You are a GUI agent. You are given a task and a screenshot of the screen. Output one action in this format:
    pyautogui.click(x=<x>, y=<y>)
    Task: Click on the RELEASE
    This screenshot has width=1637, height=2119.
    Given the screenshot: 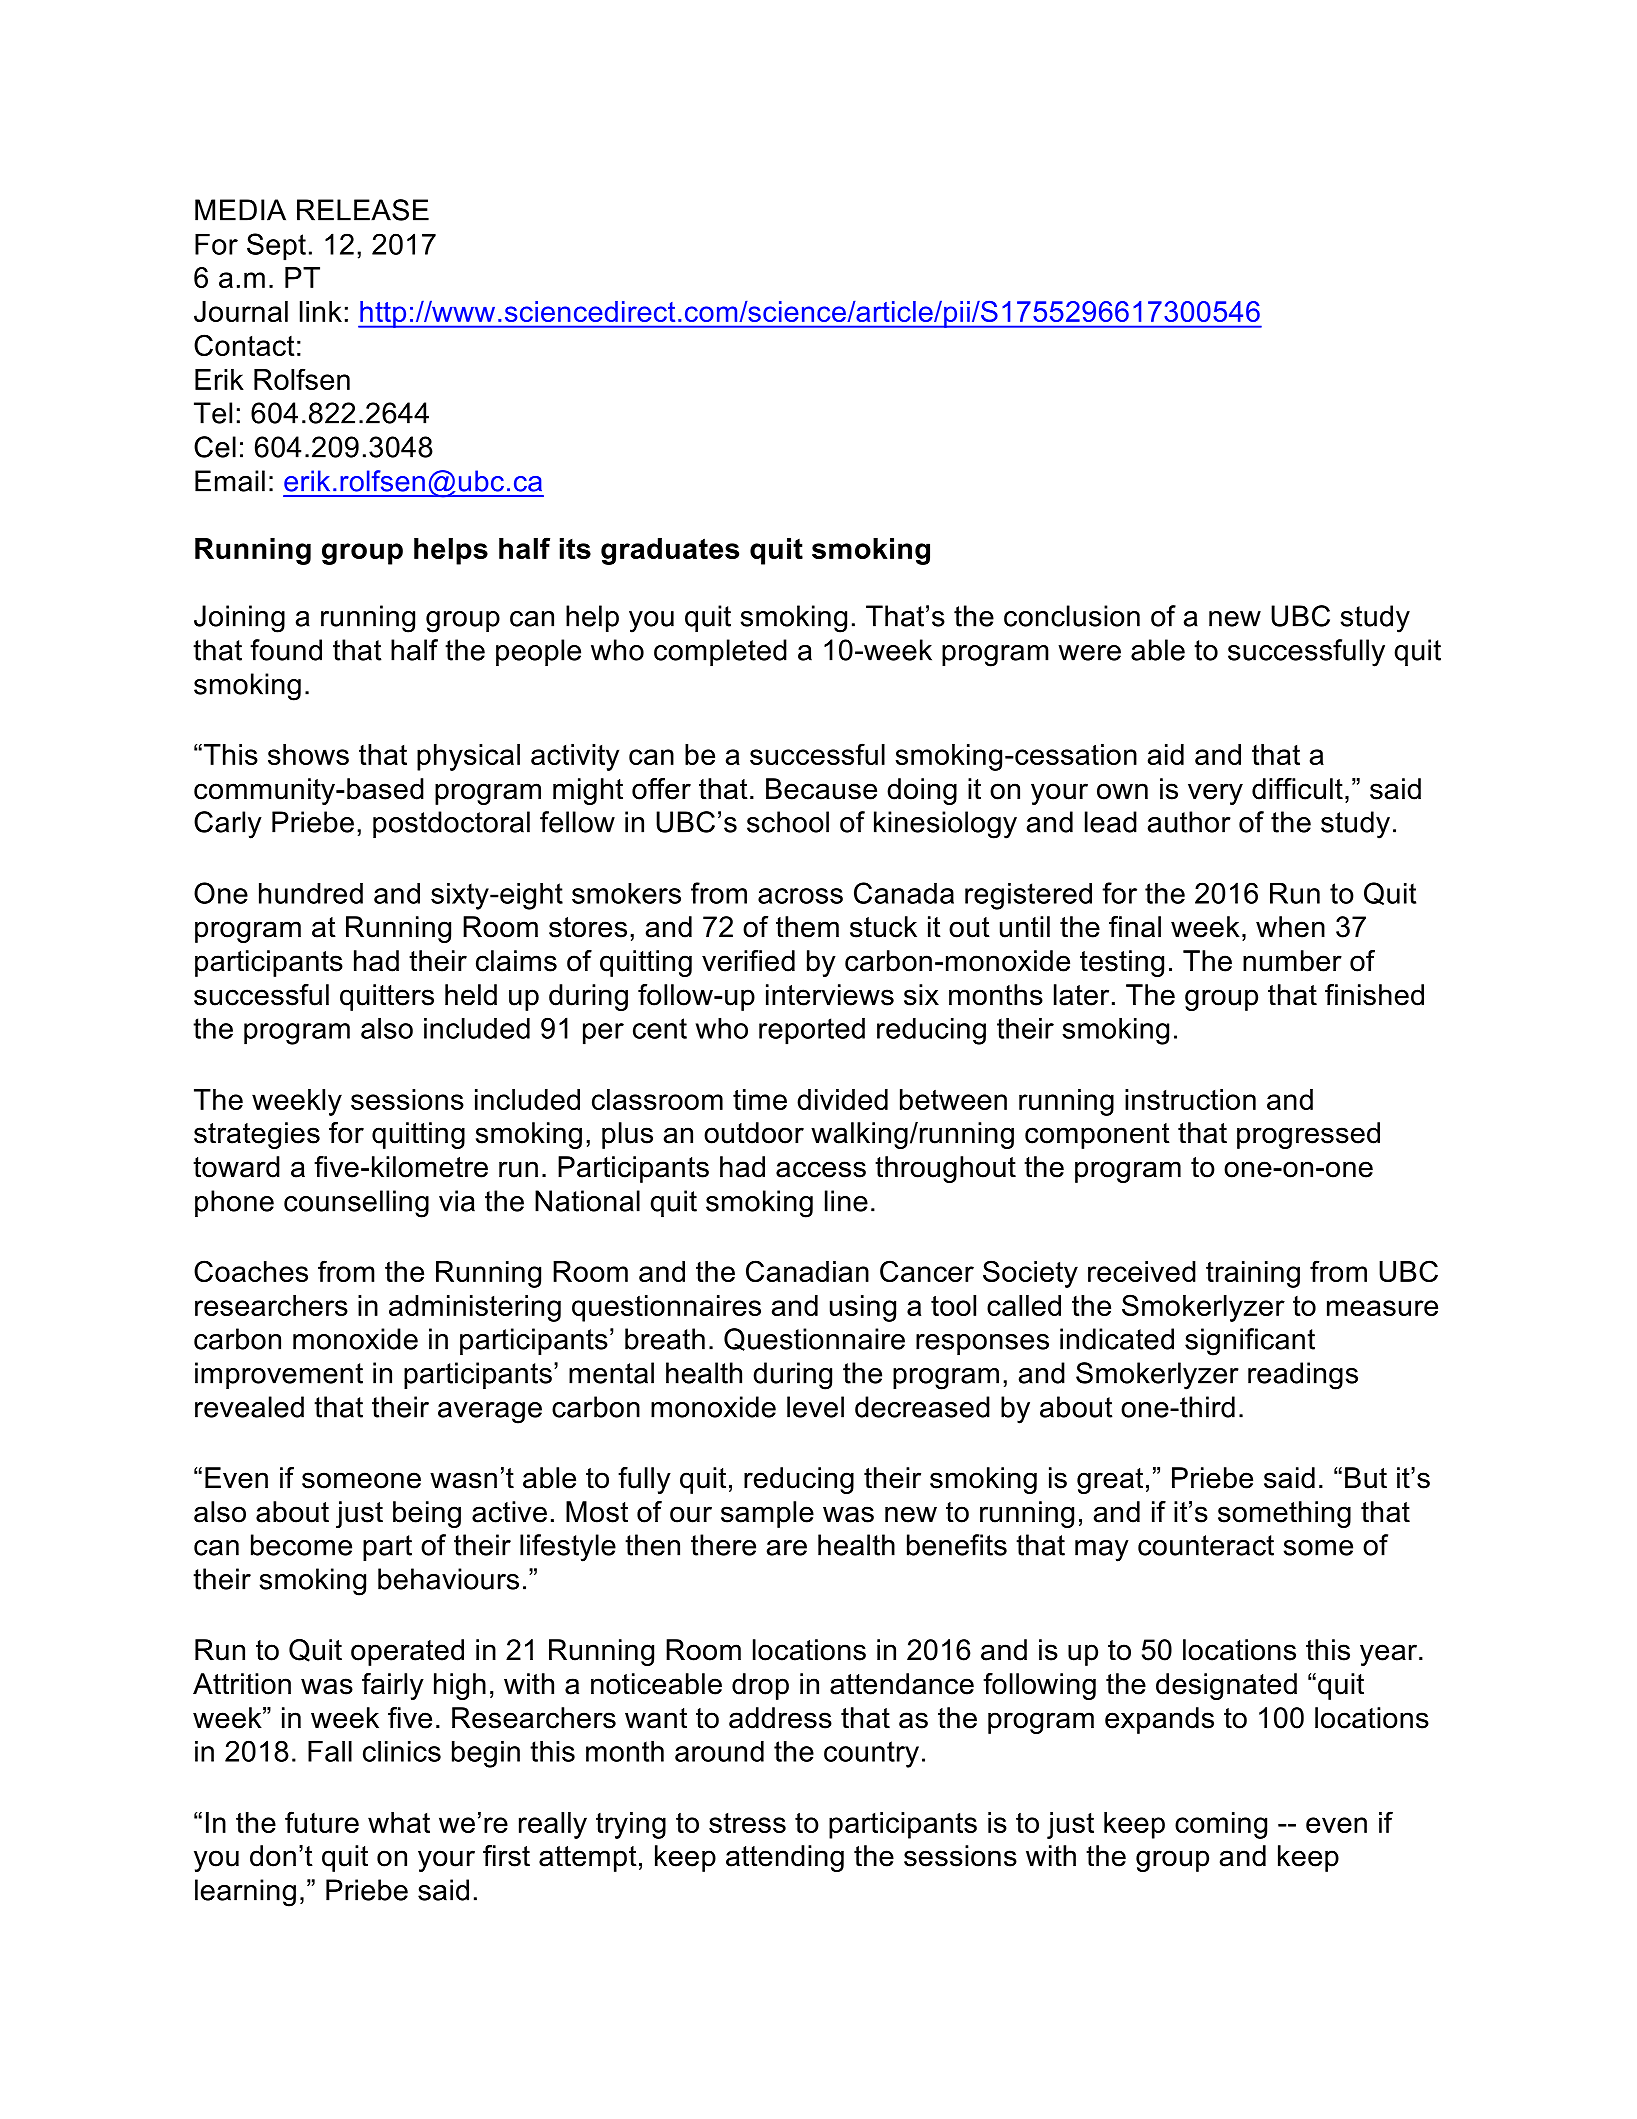 What is the action you would take?
    pyautogui.click(x=363, y=210)
